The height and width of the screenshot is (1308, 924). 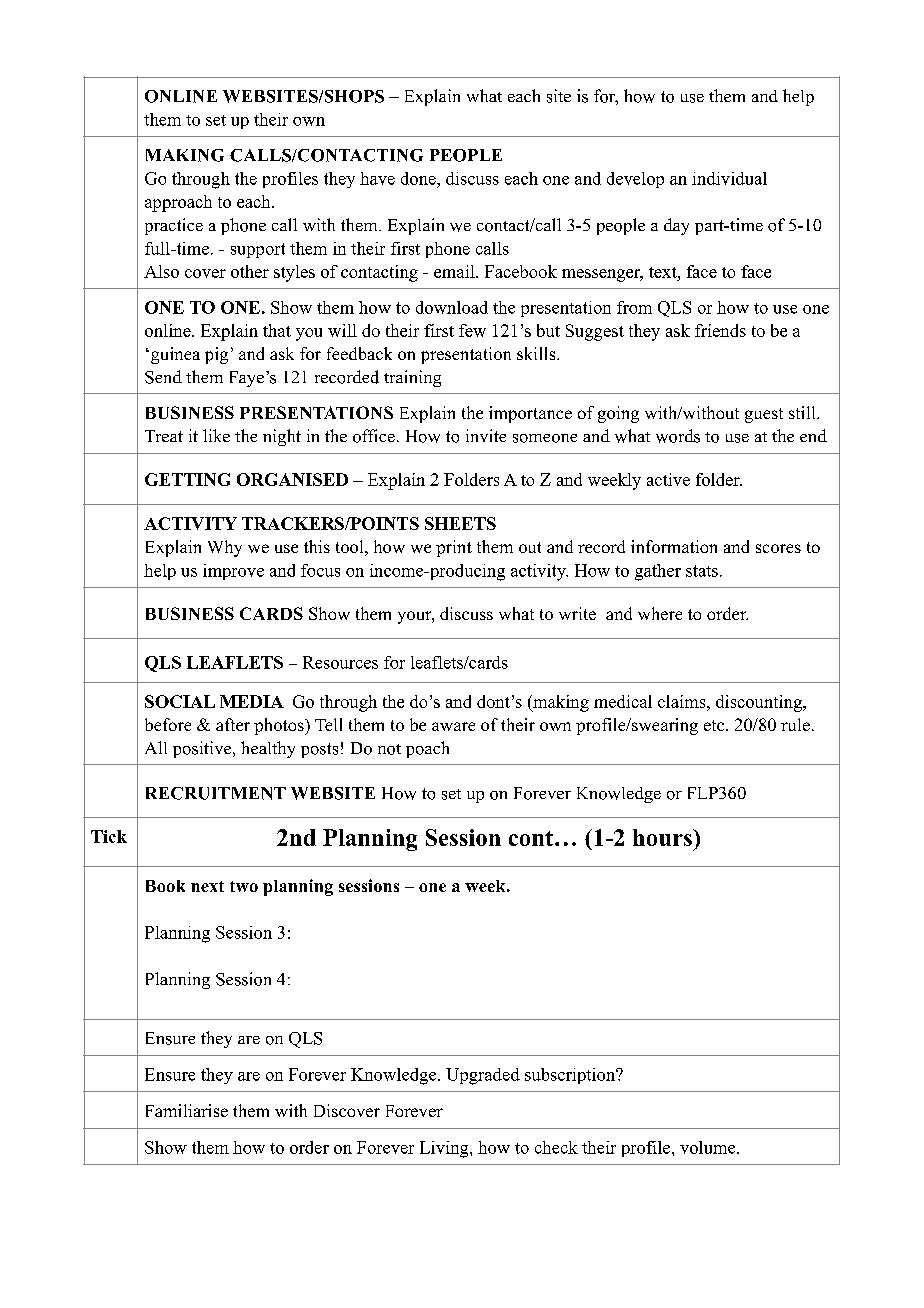 I want to click on next, so click(x=207, y=886).
